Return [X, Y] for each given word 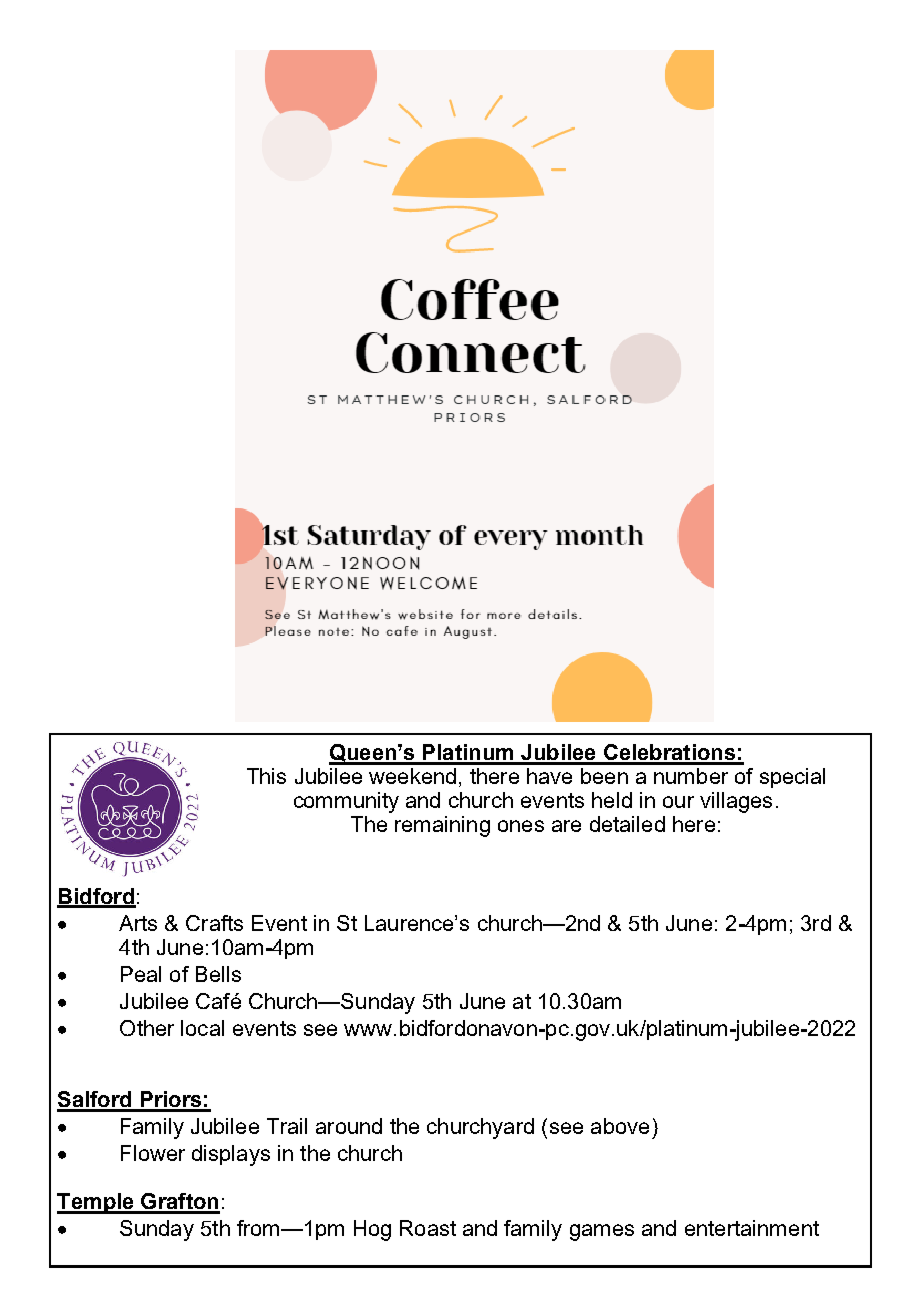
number [691, 776]
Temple [96, 1203]
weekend [412, 776]
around [349, 1126]
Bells [218, 974]
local [202, 1028]
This [266, 776]
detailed [627, 824]
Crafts [214, 923]
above [620, 1126]
